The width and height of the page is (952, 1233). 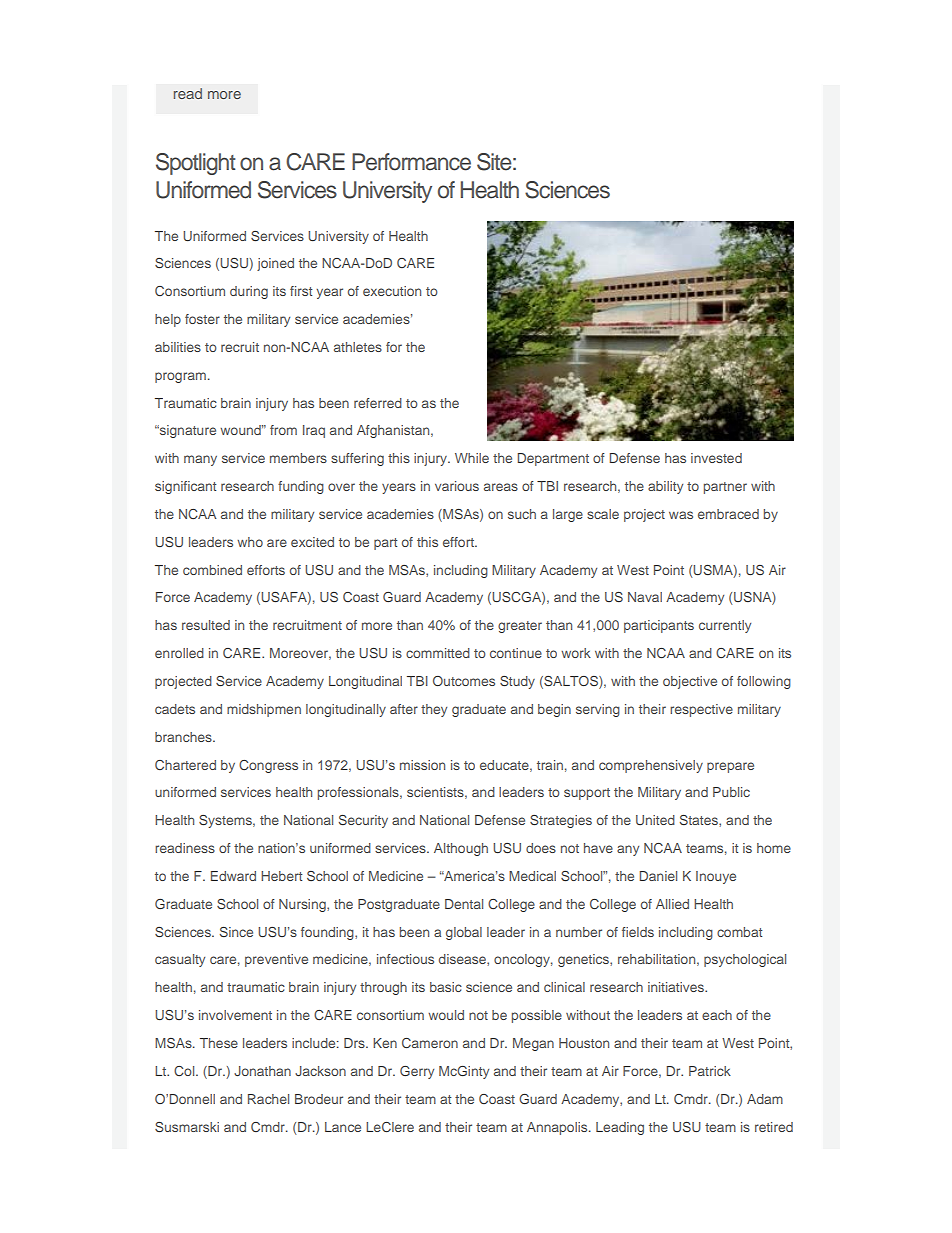 I want to click on Spotlight, so click(x=196, y=164).
